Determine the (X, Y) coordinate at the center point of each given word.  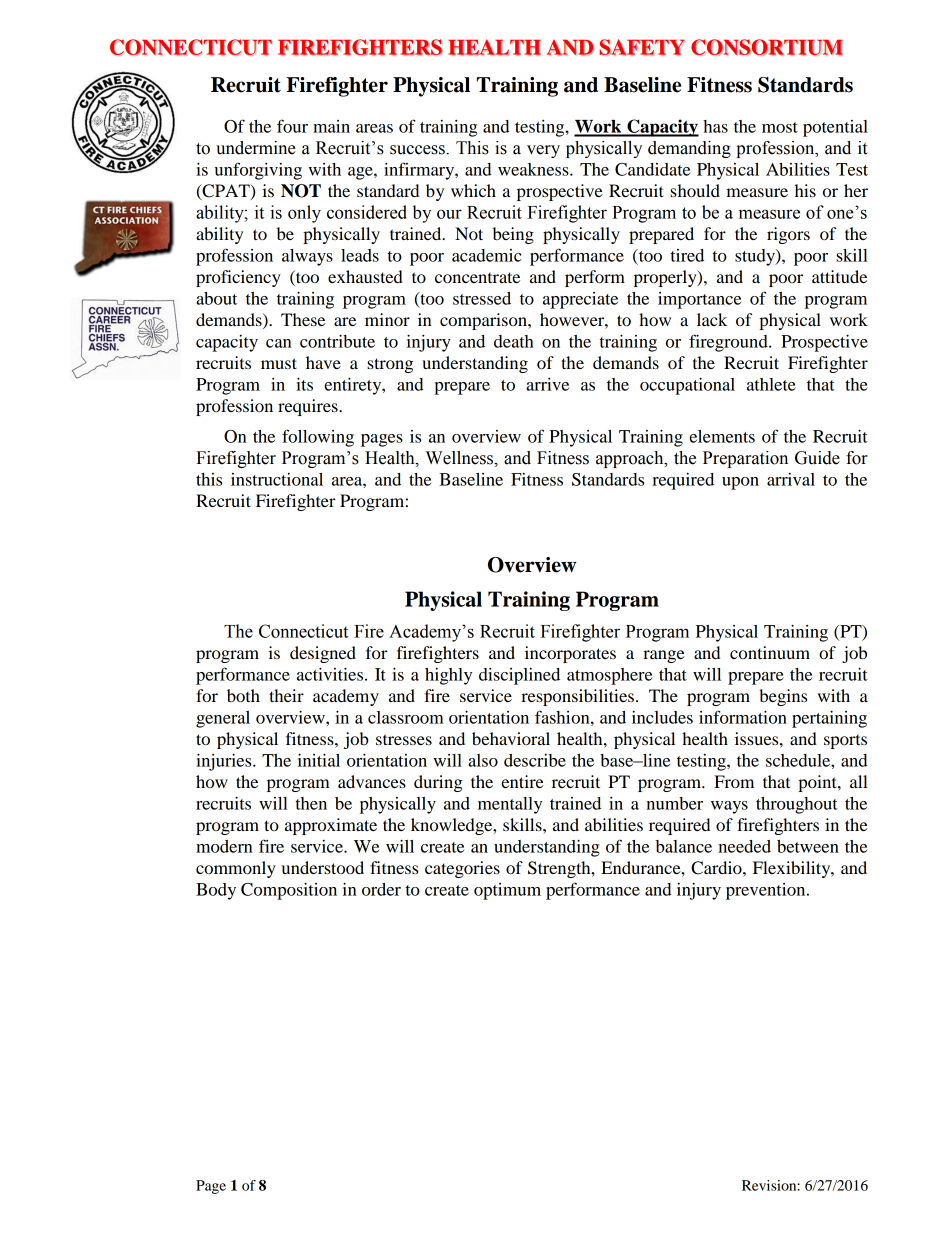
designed (323, 654)
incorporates (570, 654)
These (303, 319)
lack (712, 319)
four (292, 126)
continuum (770, 652)
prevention (767, 891)
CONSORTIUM (767, 47)
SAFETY (642, 47)
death (514, 341)
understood (323, 867)
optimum (507, 891)
